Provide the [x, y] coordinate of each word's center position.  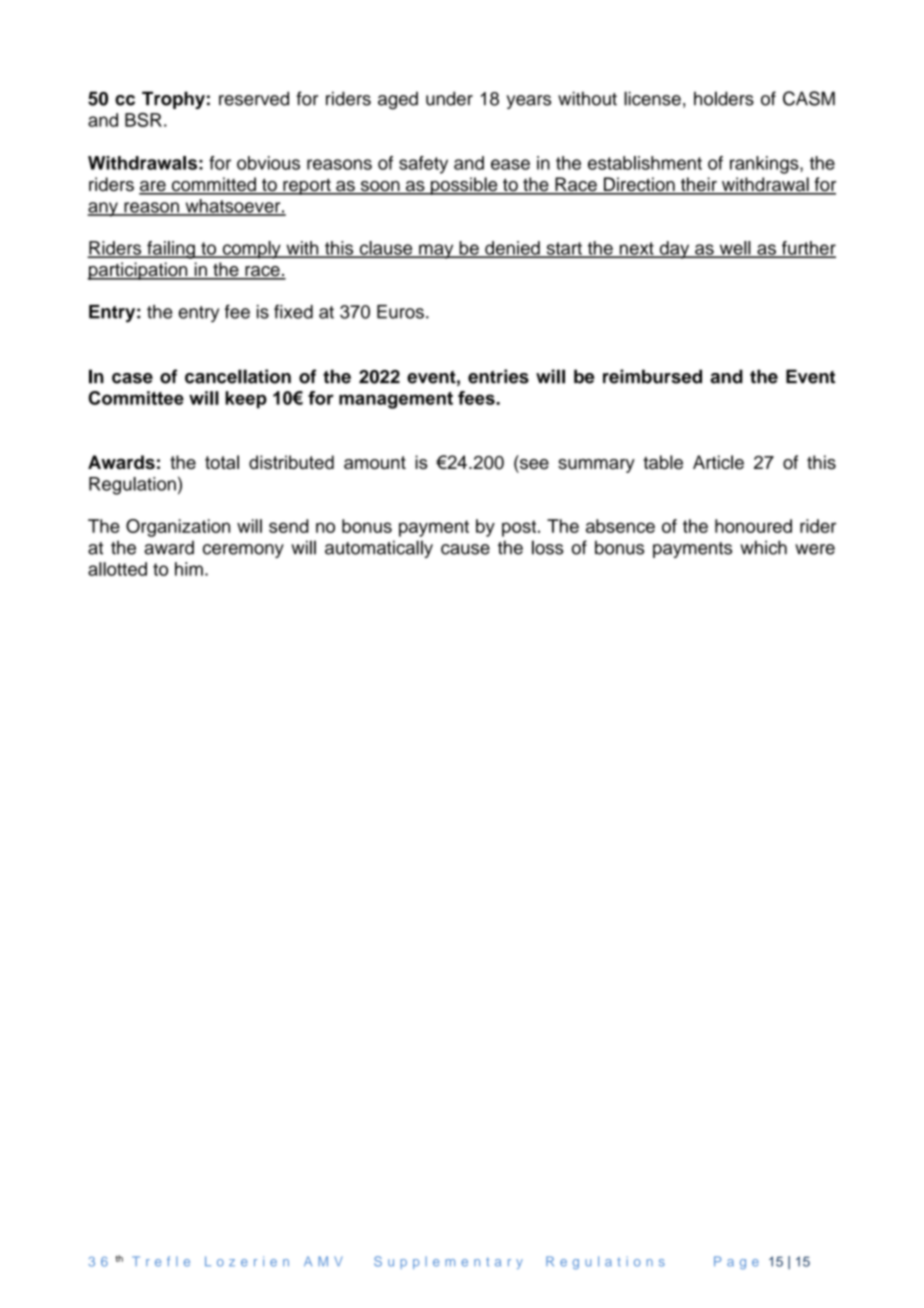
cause [465, 549]
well [735, 249]
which [763, 547]
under [449, 98]
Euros [400, 312]
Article [718, 462]
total [222, 462]
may [436, 251]
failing [171, 250]
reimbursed [652, 376]
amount [375, 462]
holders [724, 98]
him [189, 569]
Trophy [173, 100]
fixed [293, 311]
